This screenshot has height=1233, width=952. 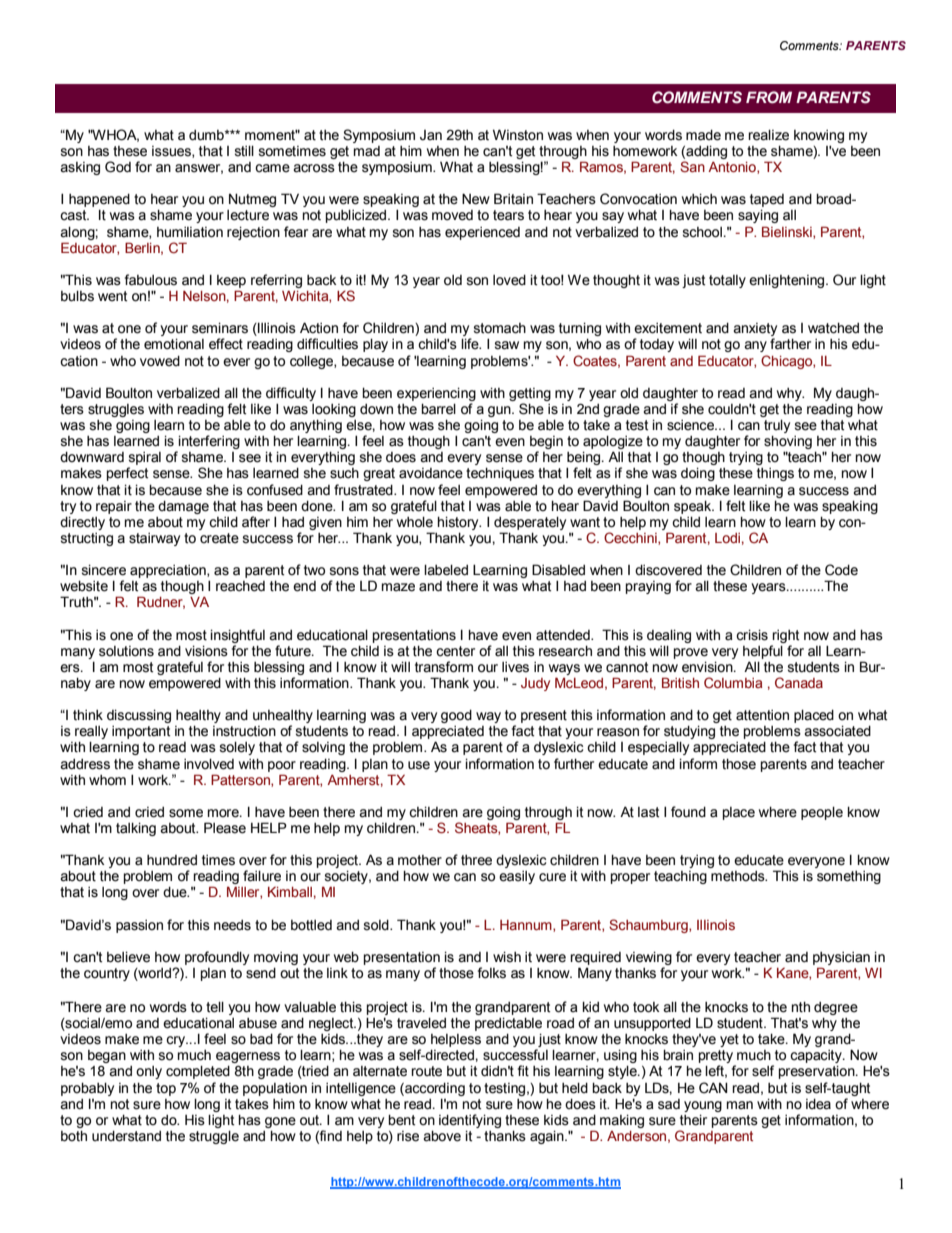 What do you see at coordinates (768, 135) in the screenshot?
I see `realize` at bounding box center [768, 135].
